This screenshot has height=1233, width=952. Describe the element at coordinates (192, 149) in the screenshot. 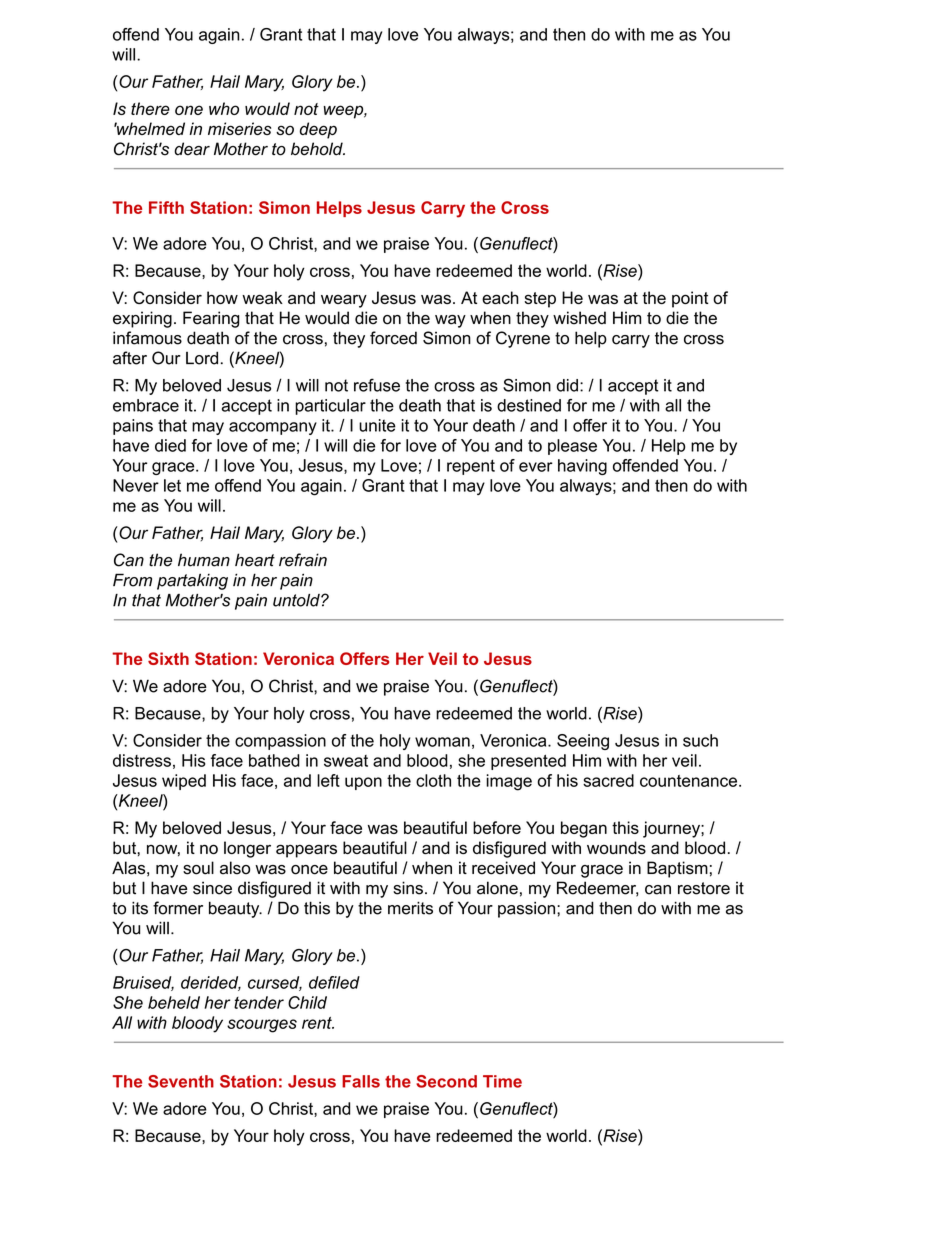

I see `dear` at that location.
